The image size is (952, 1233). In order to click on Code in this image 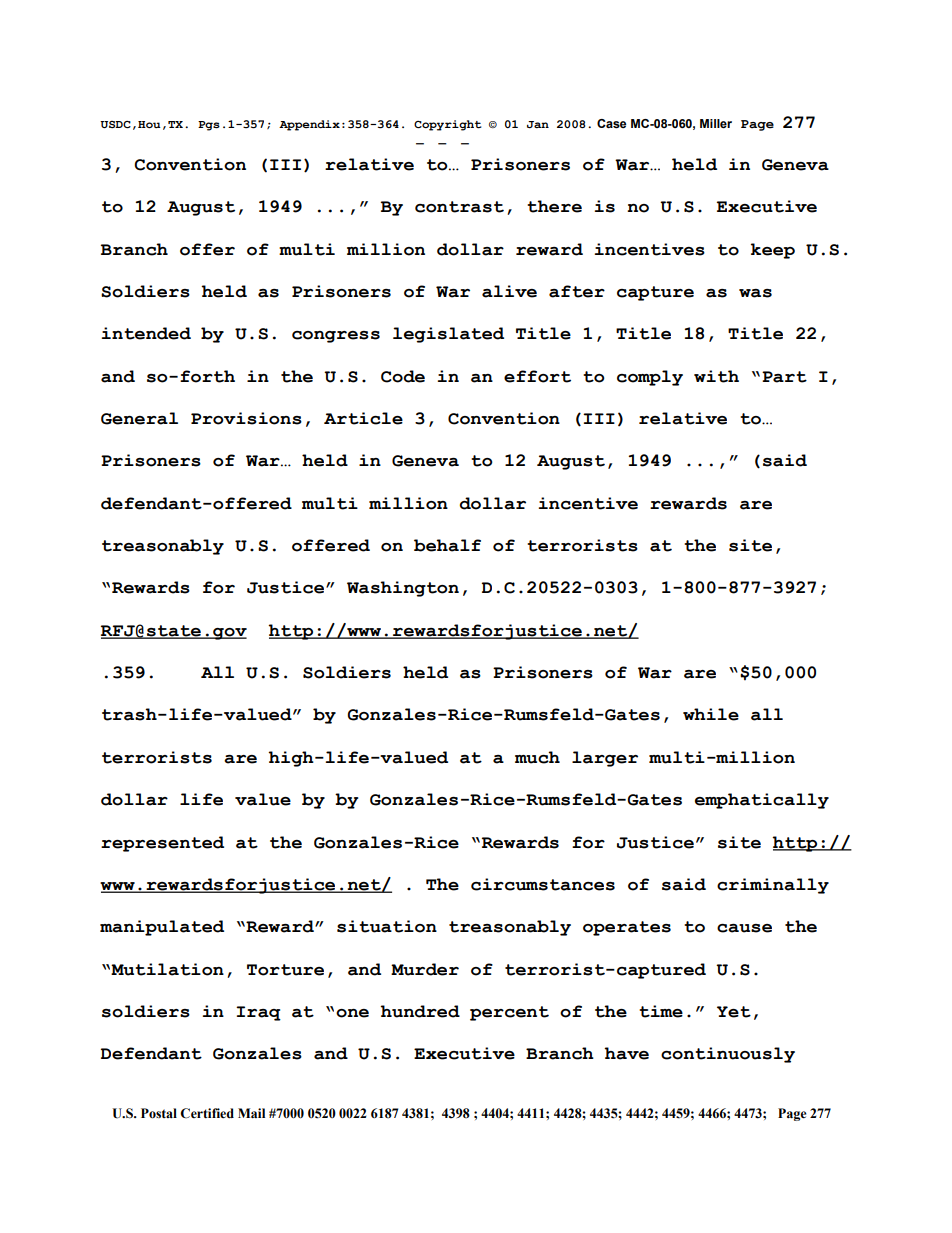, I will do `click(403, 376)`.
